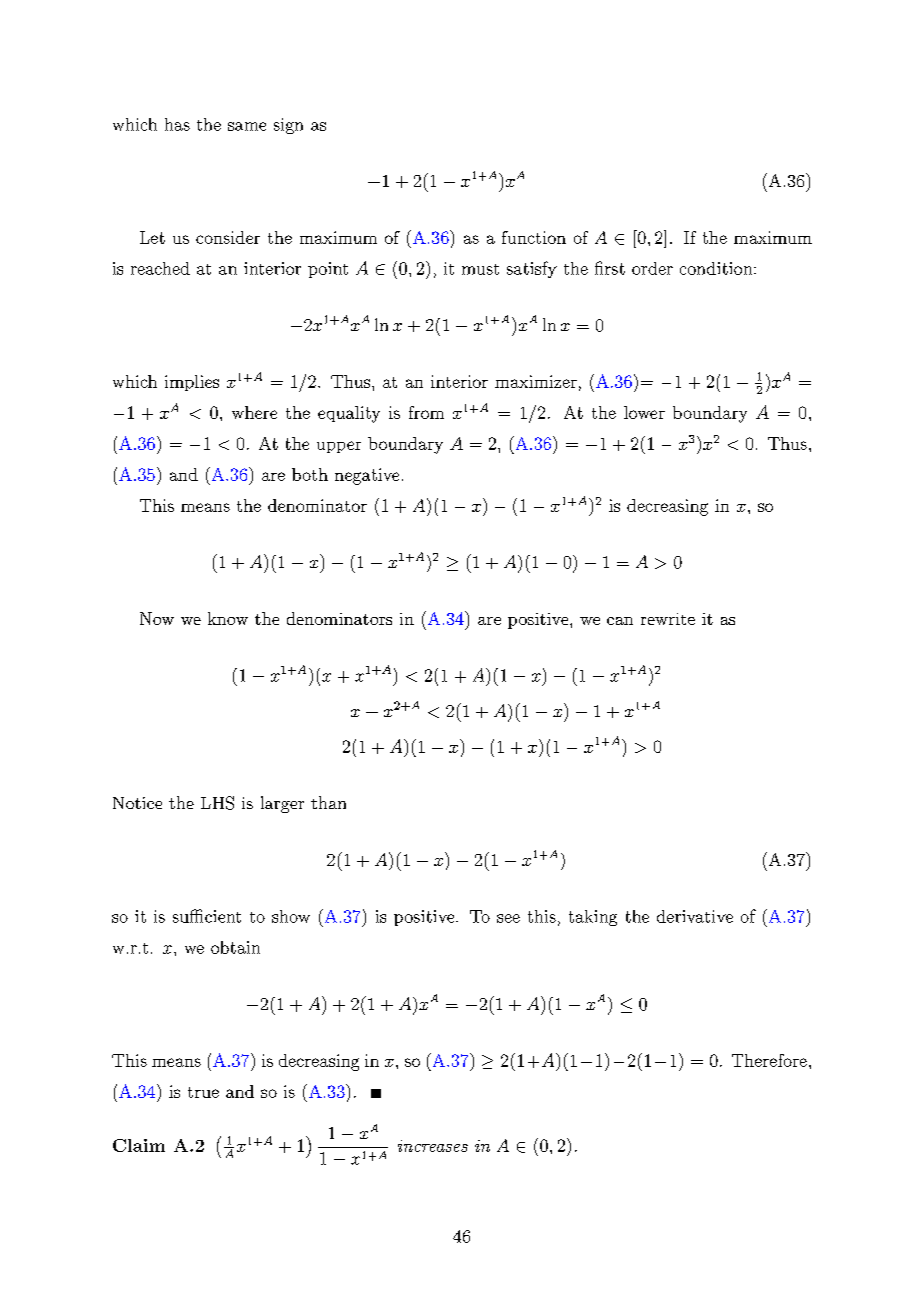  Describe the element at coordinates (695, 916) in the screenshot. I see `derivative` at that location.
